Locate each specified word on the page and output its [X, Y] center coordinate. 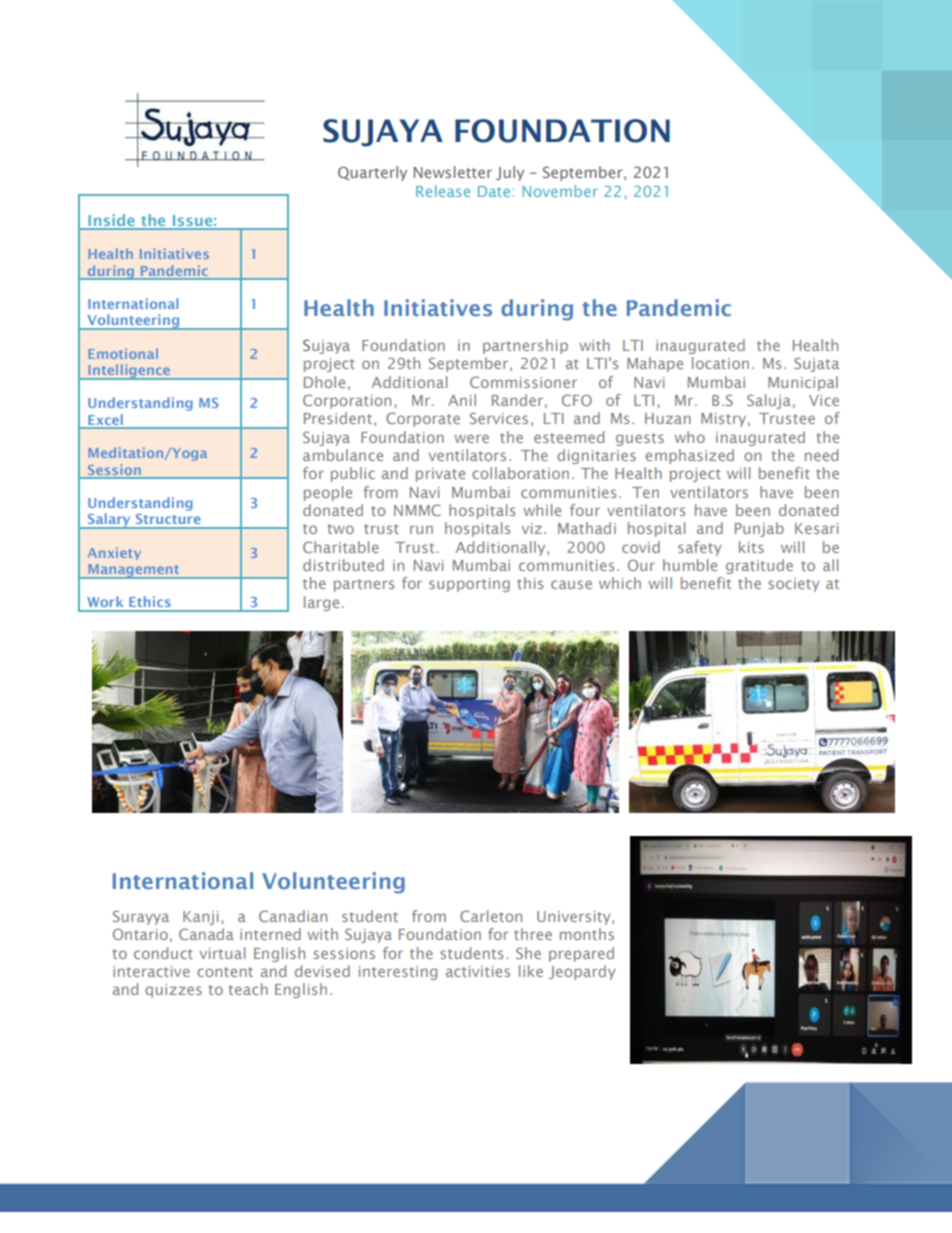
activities [478, 971]
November [560, 191]
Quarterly [372, 173]
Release [443, 191]
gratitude [759, 566]
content [225, 972]
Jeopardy [582, 972]
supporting [469, 585]
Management [133, 571]
